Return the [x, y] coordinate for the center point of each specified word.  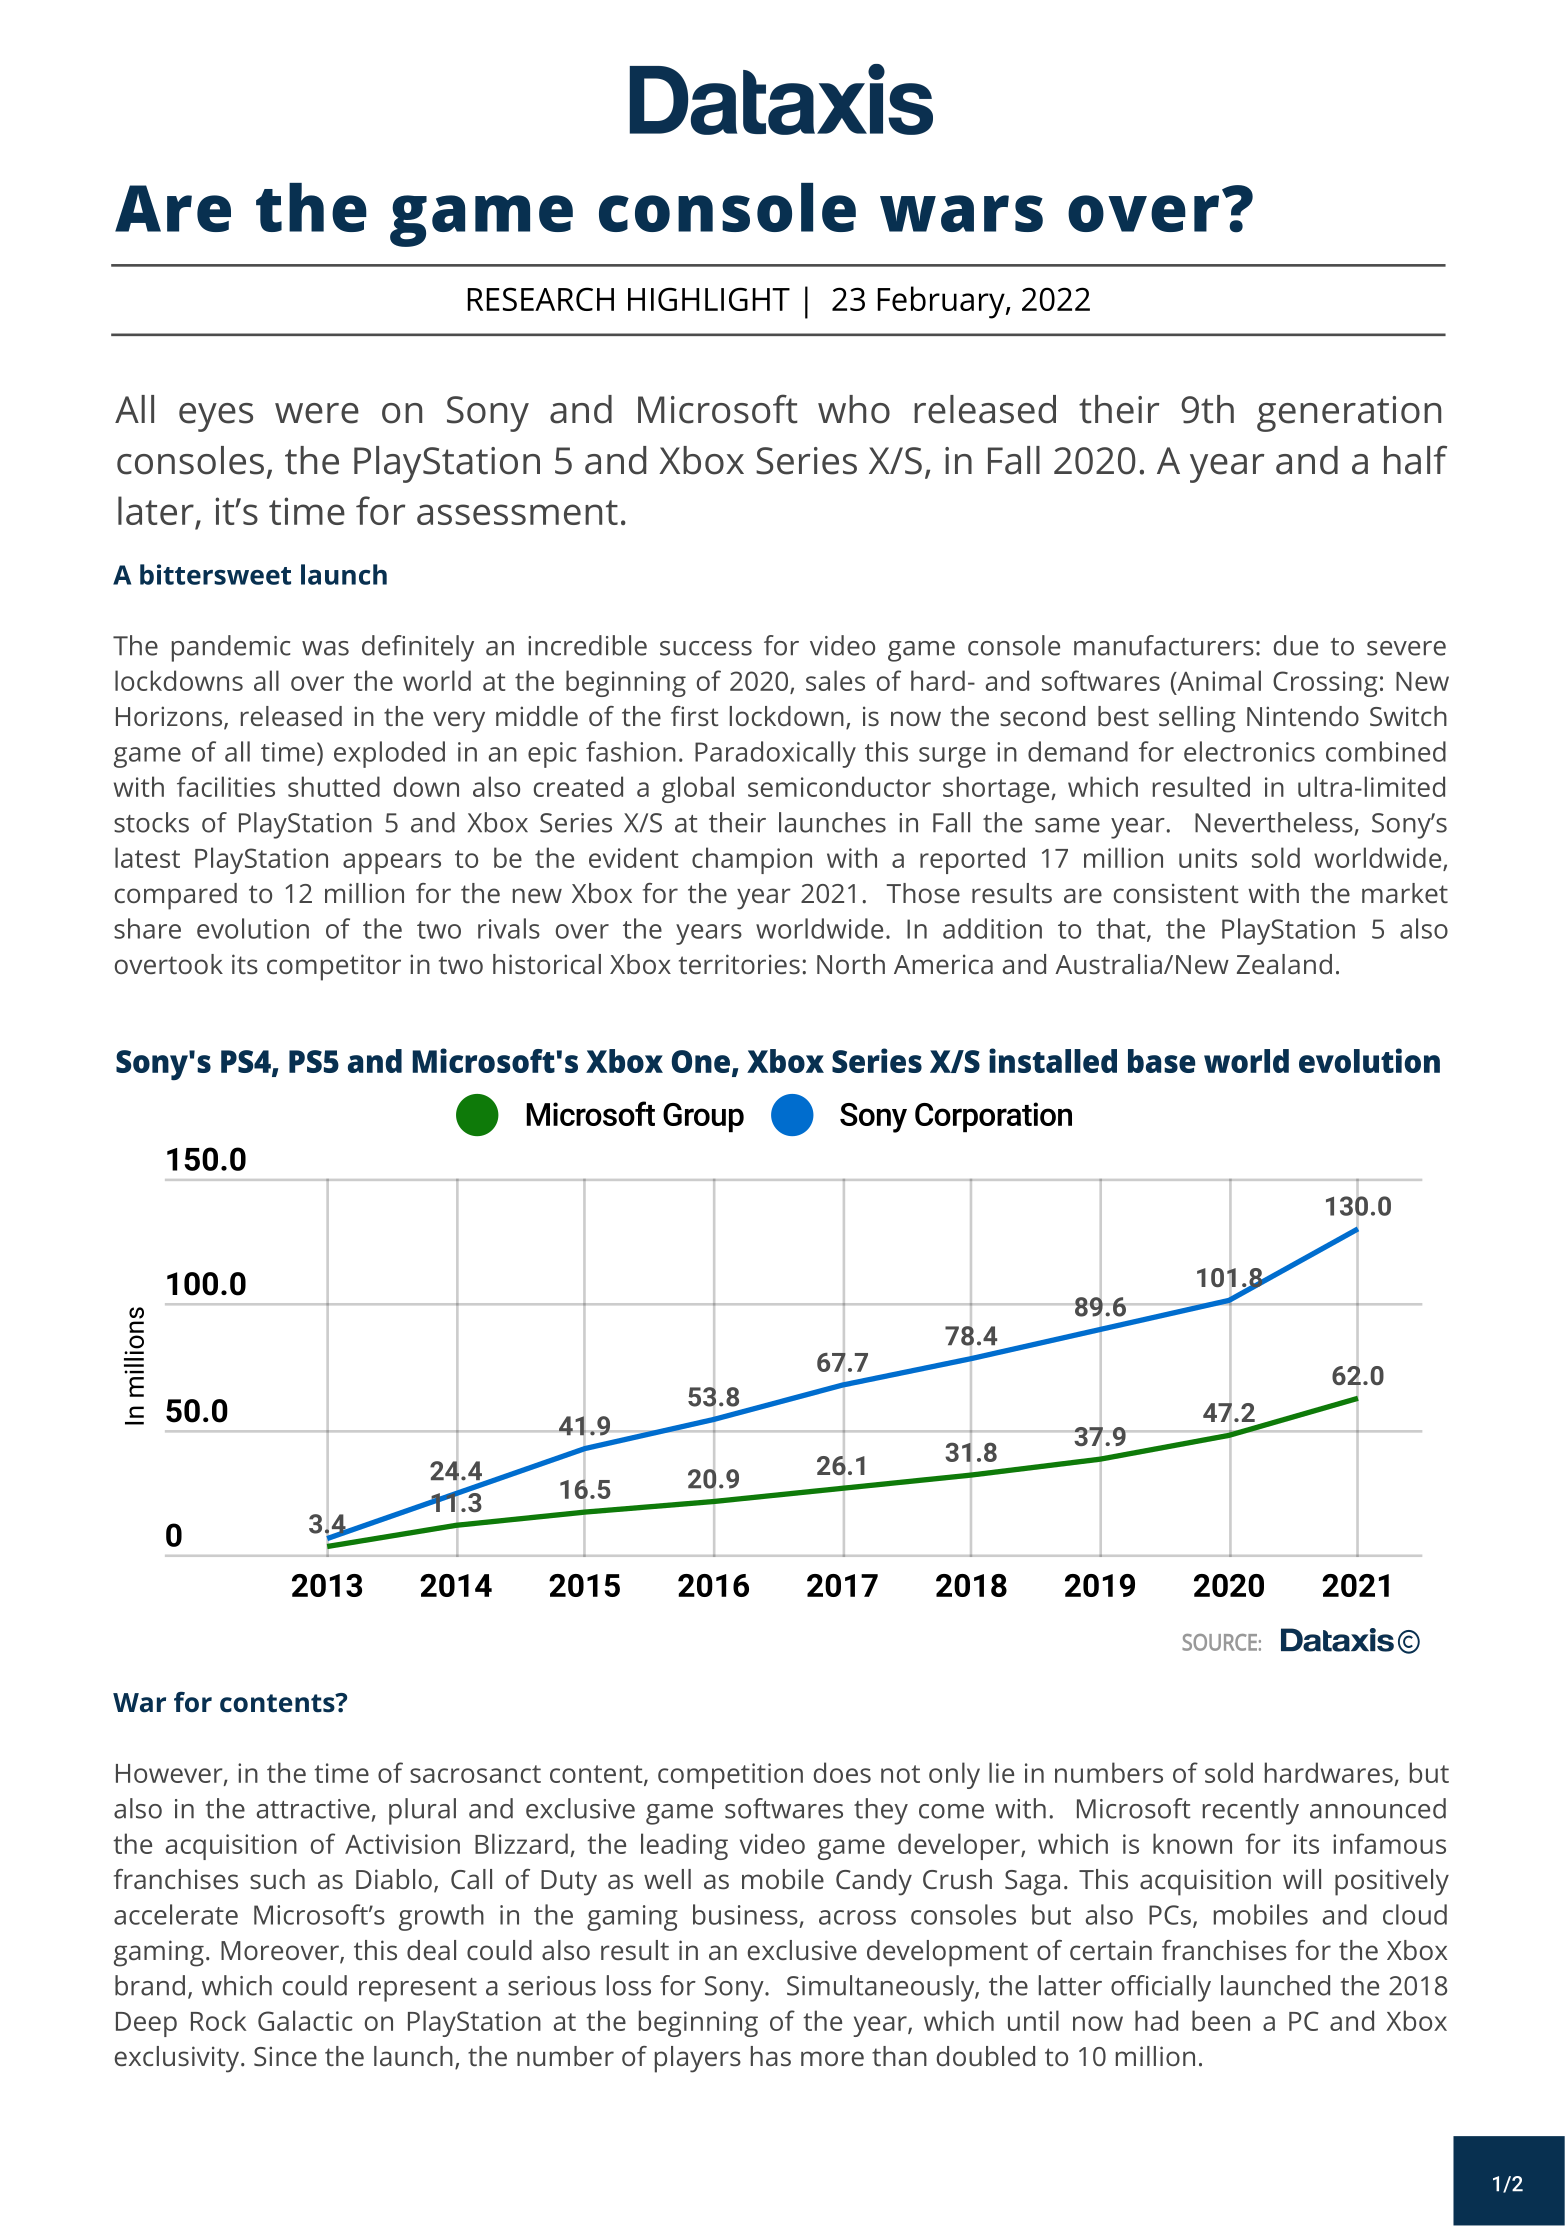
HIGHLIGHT [709, 299]
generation [1349, 414]
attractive [313, 1809]
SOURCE [1219, 1642]
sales [835, 680]
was [325, 648]
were [317, 413]
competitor [334, 967]
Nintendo [1303, 716]
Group [703, 1118]
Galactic [305, 2020]
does [842, 1772]
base [1161, 1061]
